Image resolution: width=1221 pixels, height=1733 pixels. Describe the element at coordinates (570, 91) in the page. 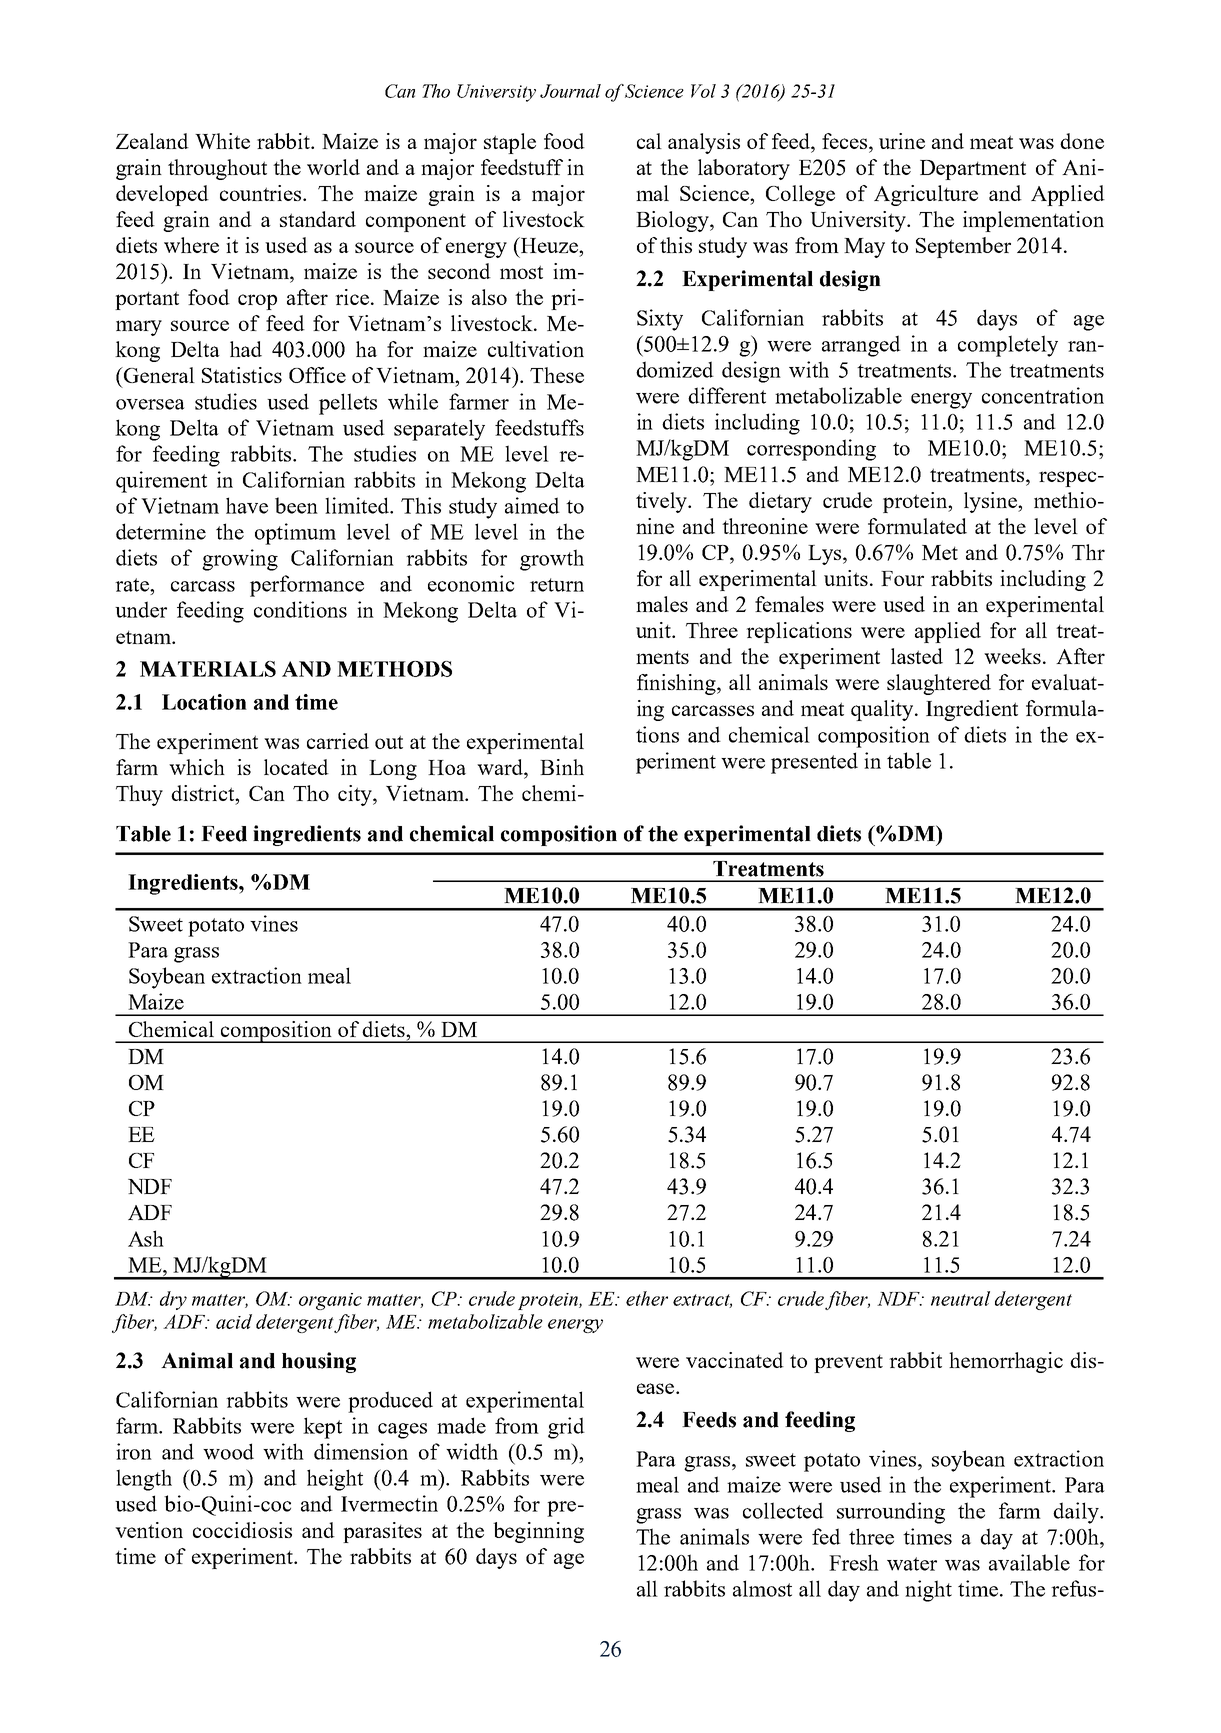

I see `Journal` at that location.
